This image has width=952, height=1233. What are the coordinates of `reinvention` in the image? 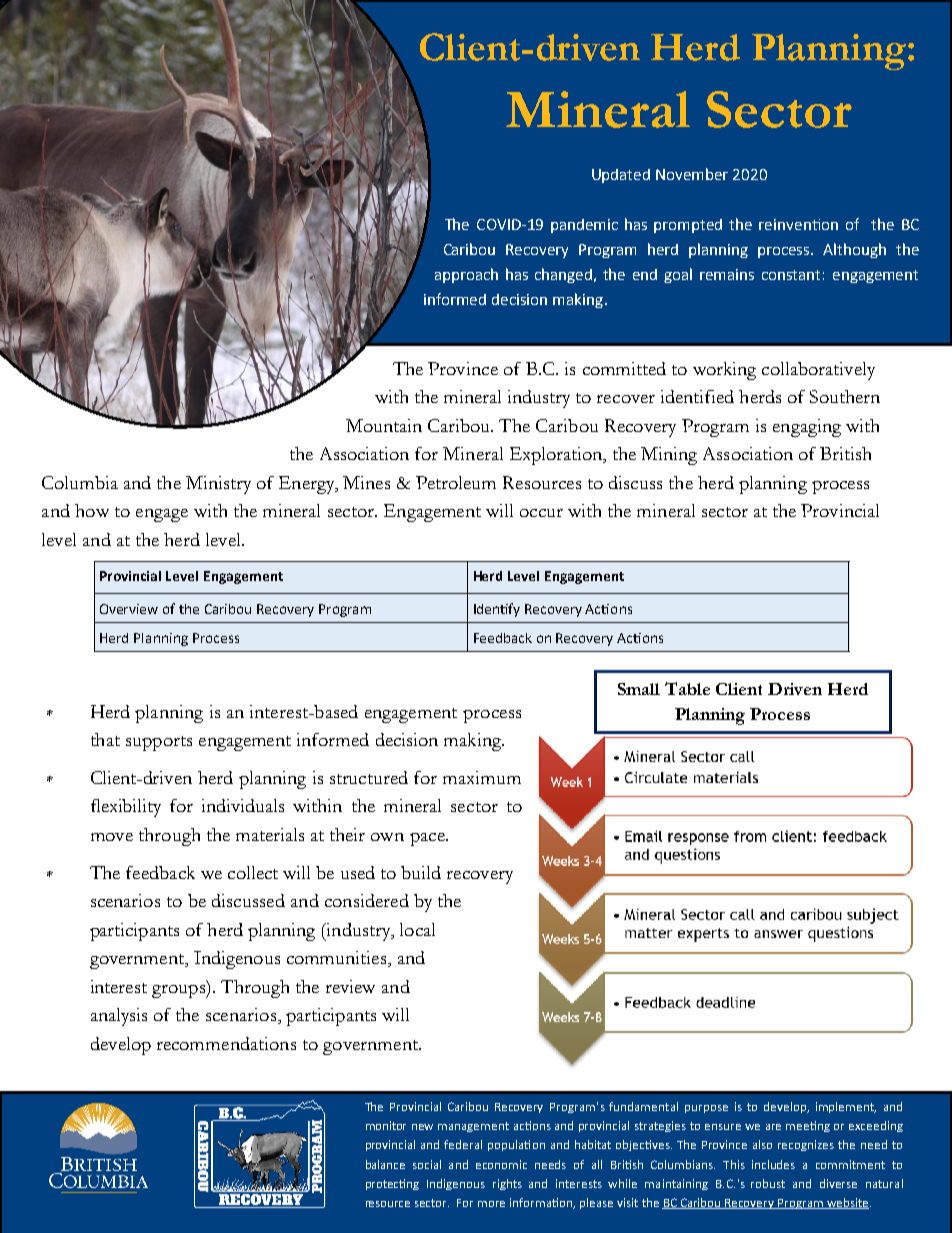 It's located at (798, 224).
